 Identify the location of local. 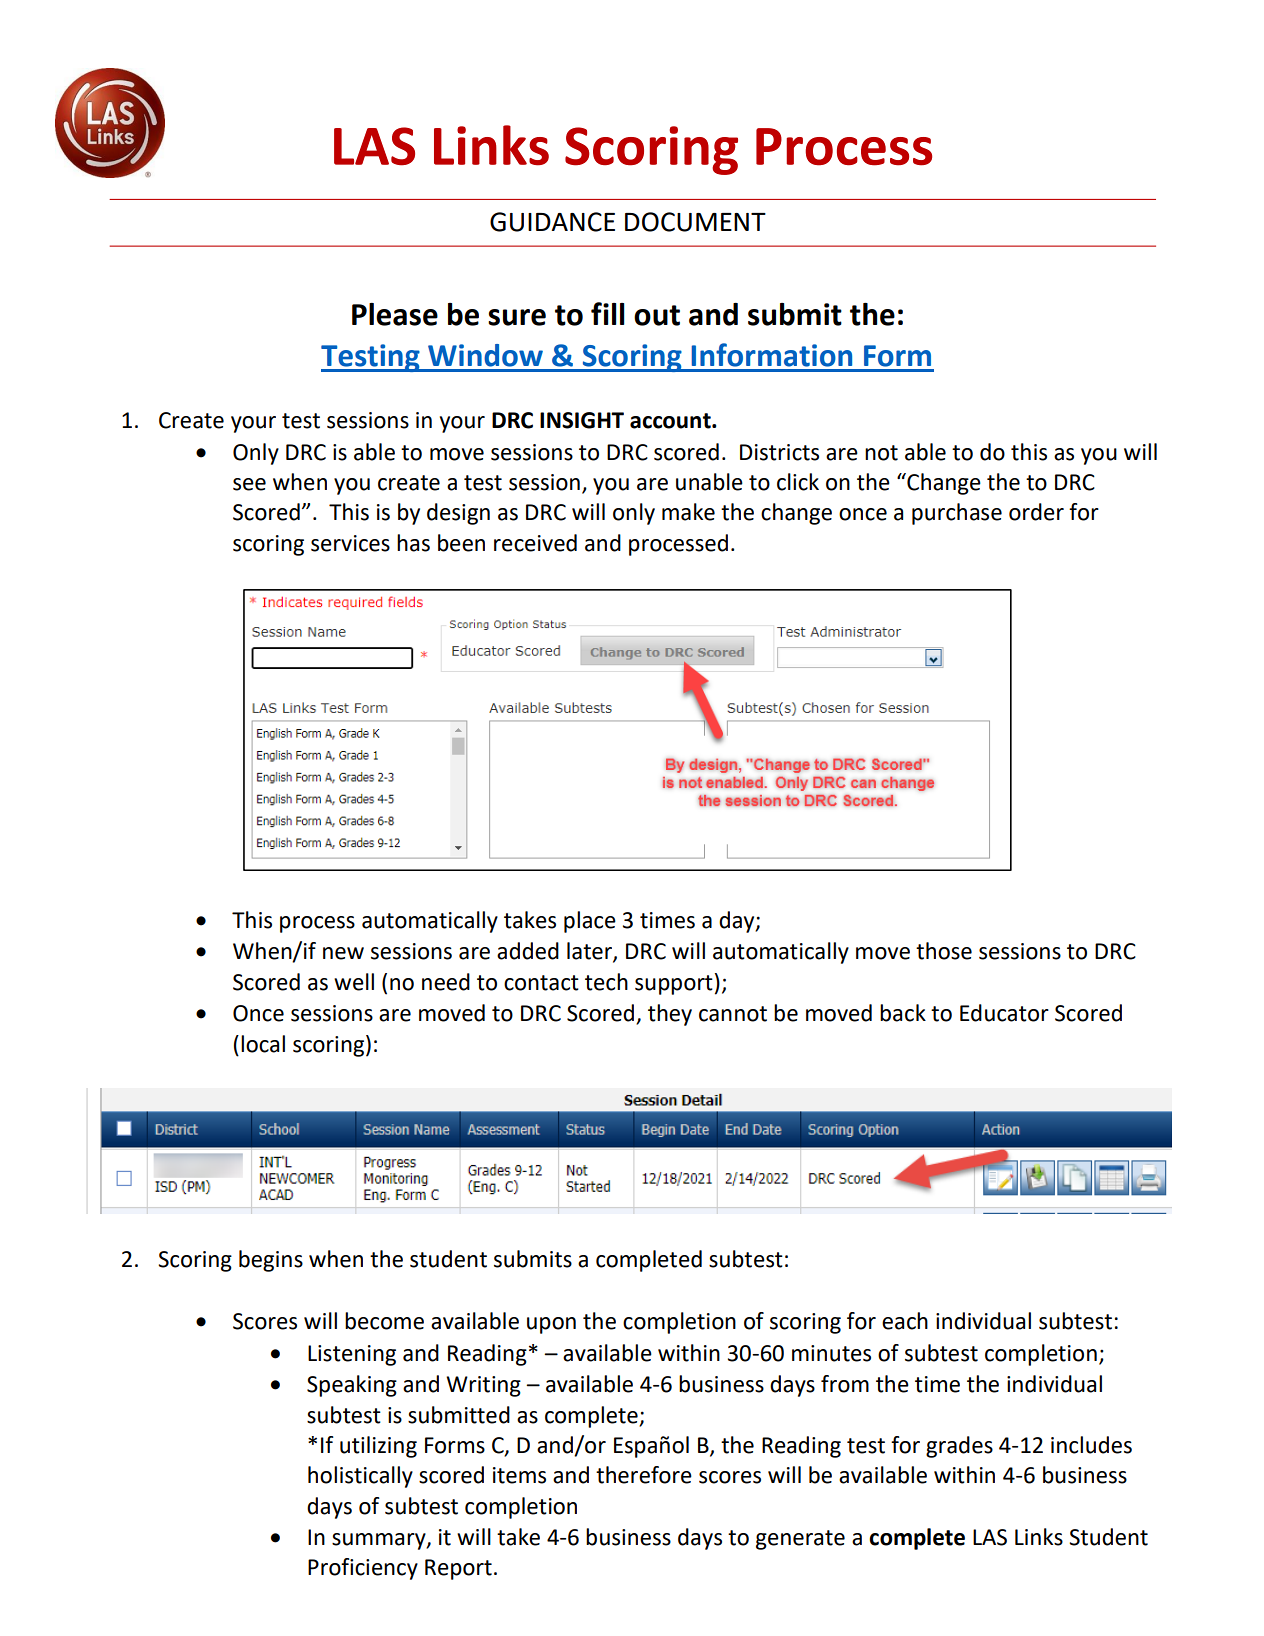
(263, 1044).
